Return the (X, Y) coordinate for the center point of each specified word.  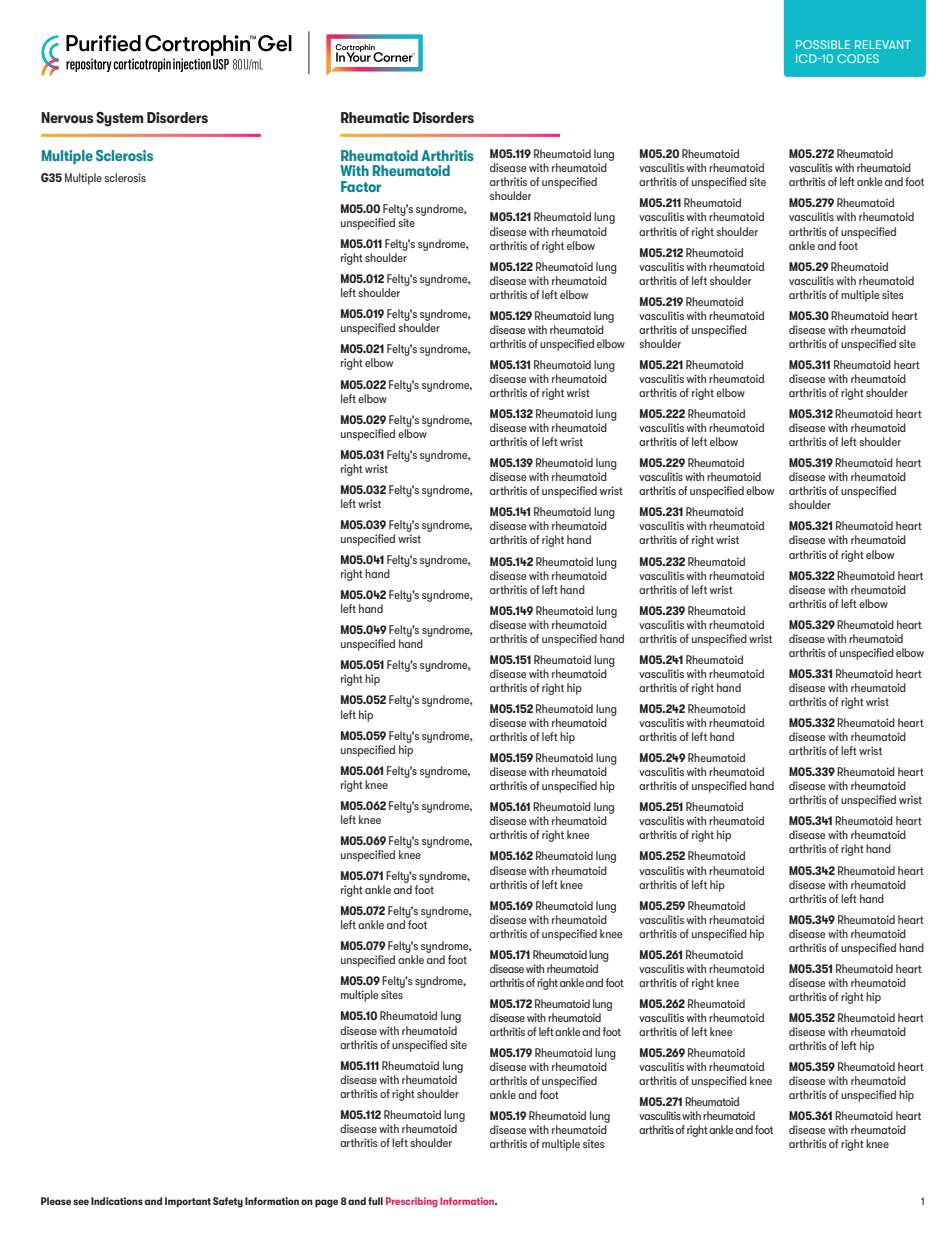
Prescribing (412, 1202)
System (120, 119)
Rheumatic (375, 117)
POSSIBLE (823, 44)
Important (188, 1202)
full (375, 1201)
